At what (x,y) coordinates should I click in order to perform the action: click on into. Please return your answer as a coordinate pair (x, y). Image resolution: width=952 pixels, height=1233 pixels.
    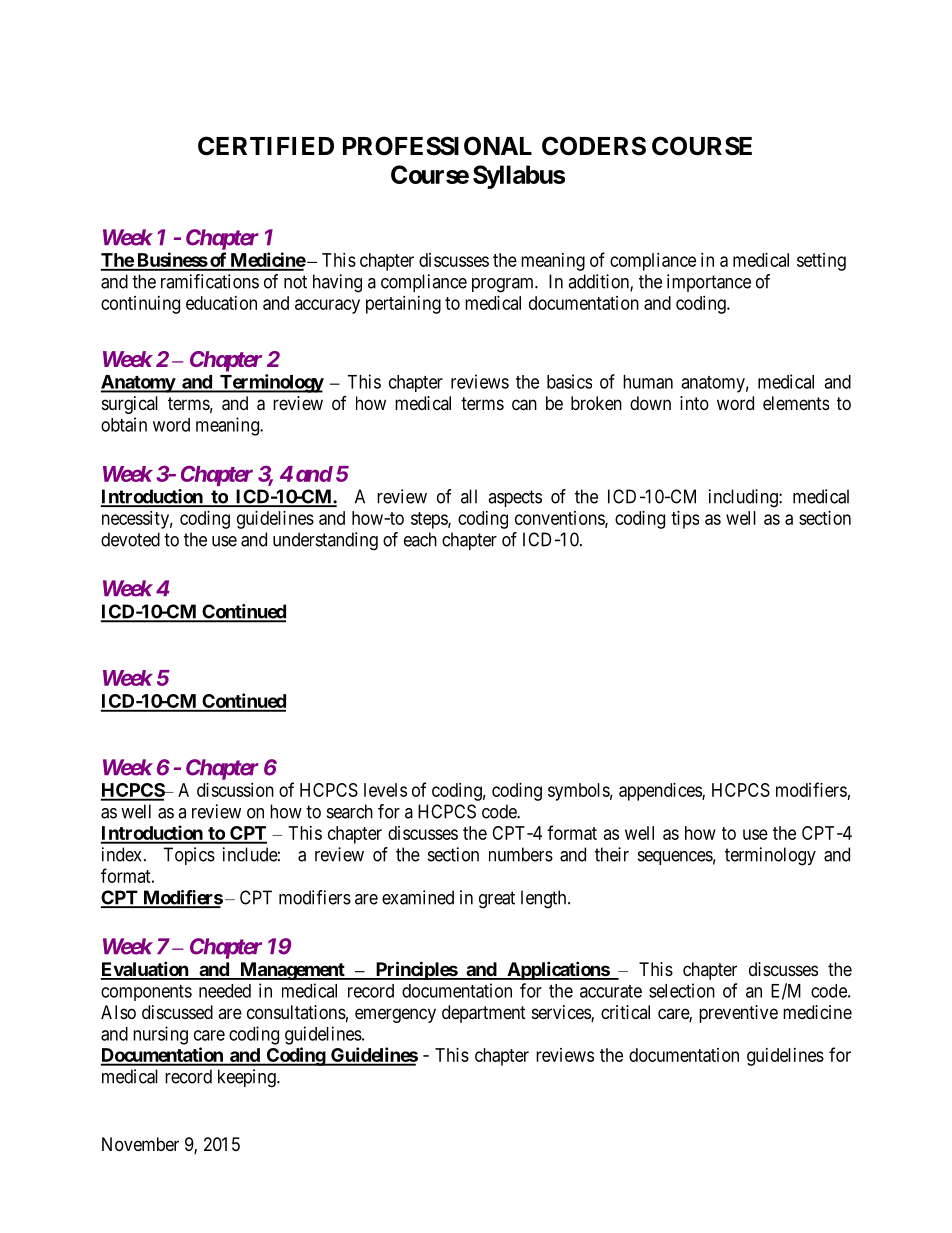
    Looking at the image, I should click on (694, 403).
